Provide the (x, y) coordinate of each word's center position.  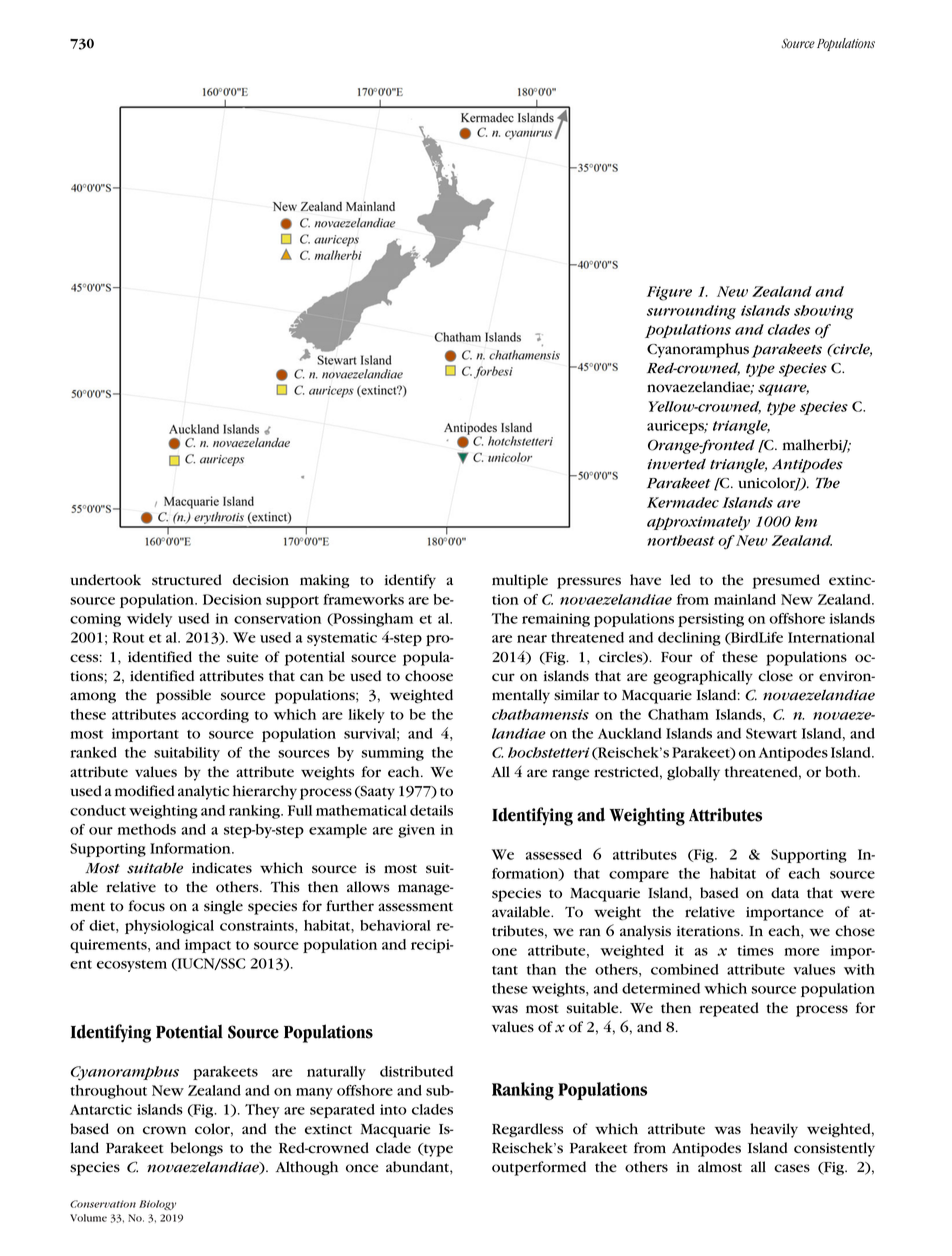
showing (824, 312)
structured (187, 580)
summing (393, 754)
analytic (203, 792)
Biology (157, 1205)
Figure (669, 293)
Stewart (771, 733)
